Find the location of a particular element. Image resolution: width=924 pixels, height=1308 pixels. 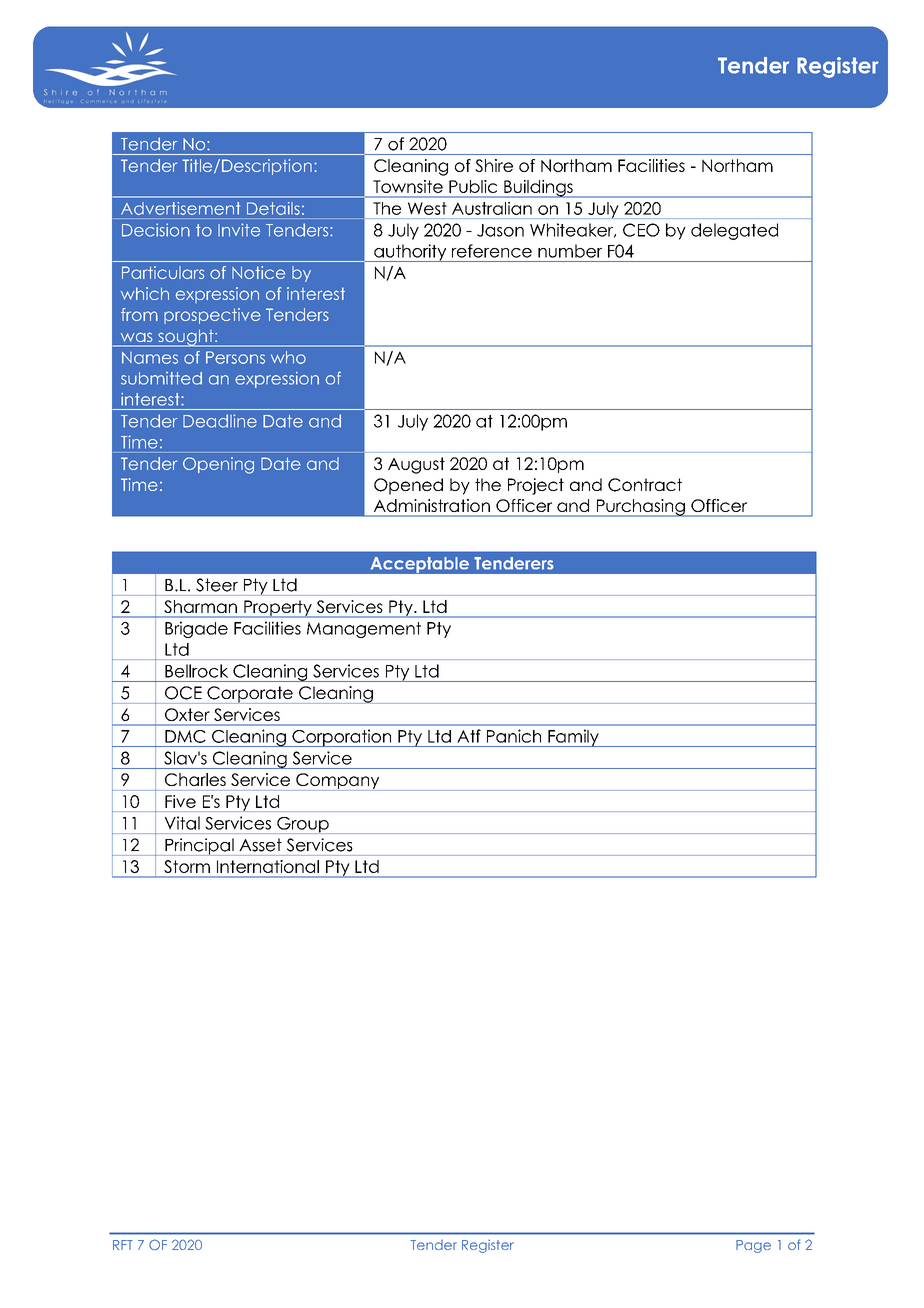

Principal is located at coordinates (199, 847).
